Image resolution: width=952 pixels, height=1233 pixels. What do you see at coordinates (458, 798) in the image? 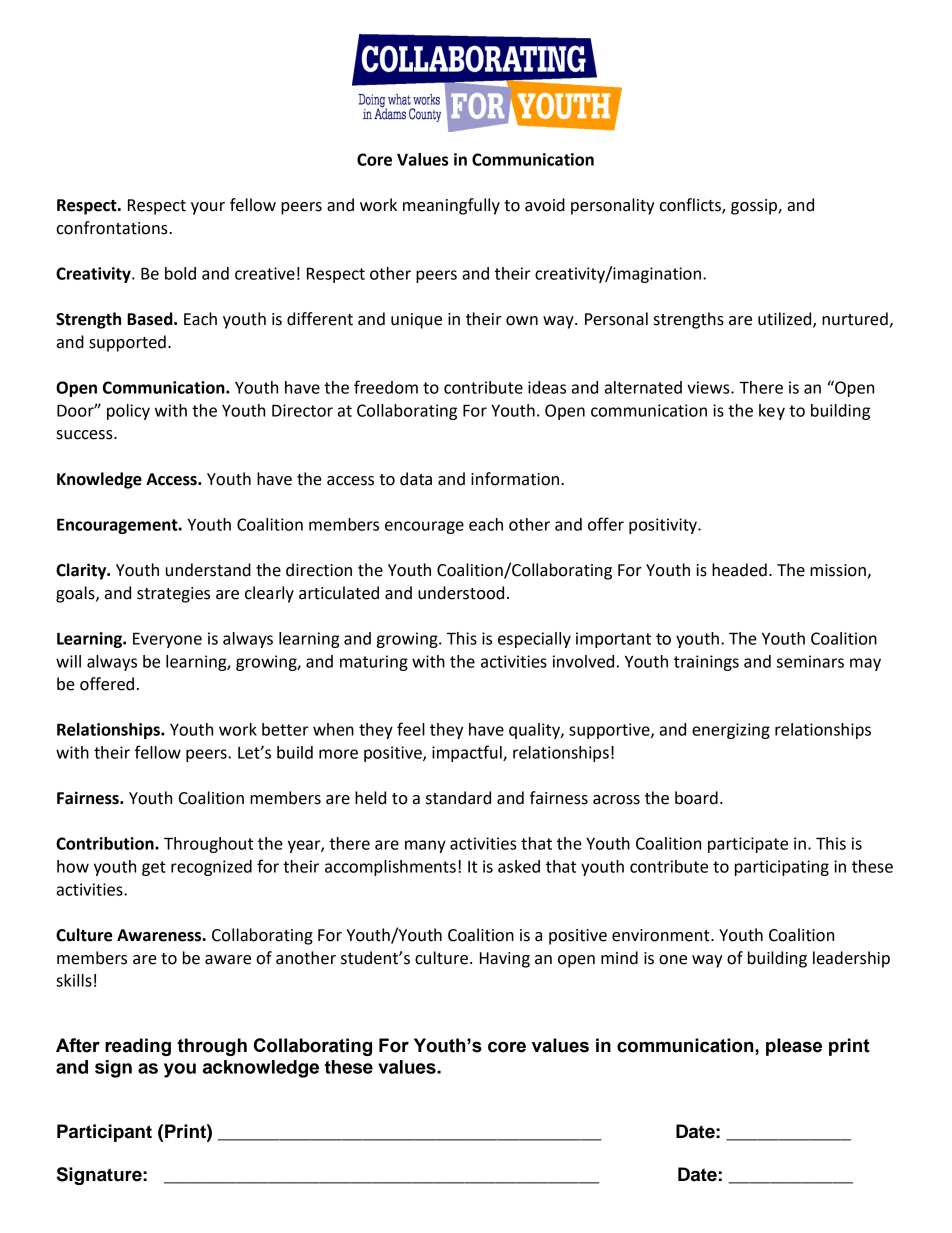
I see `standard` at bounding box center [458, 798].
